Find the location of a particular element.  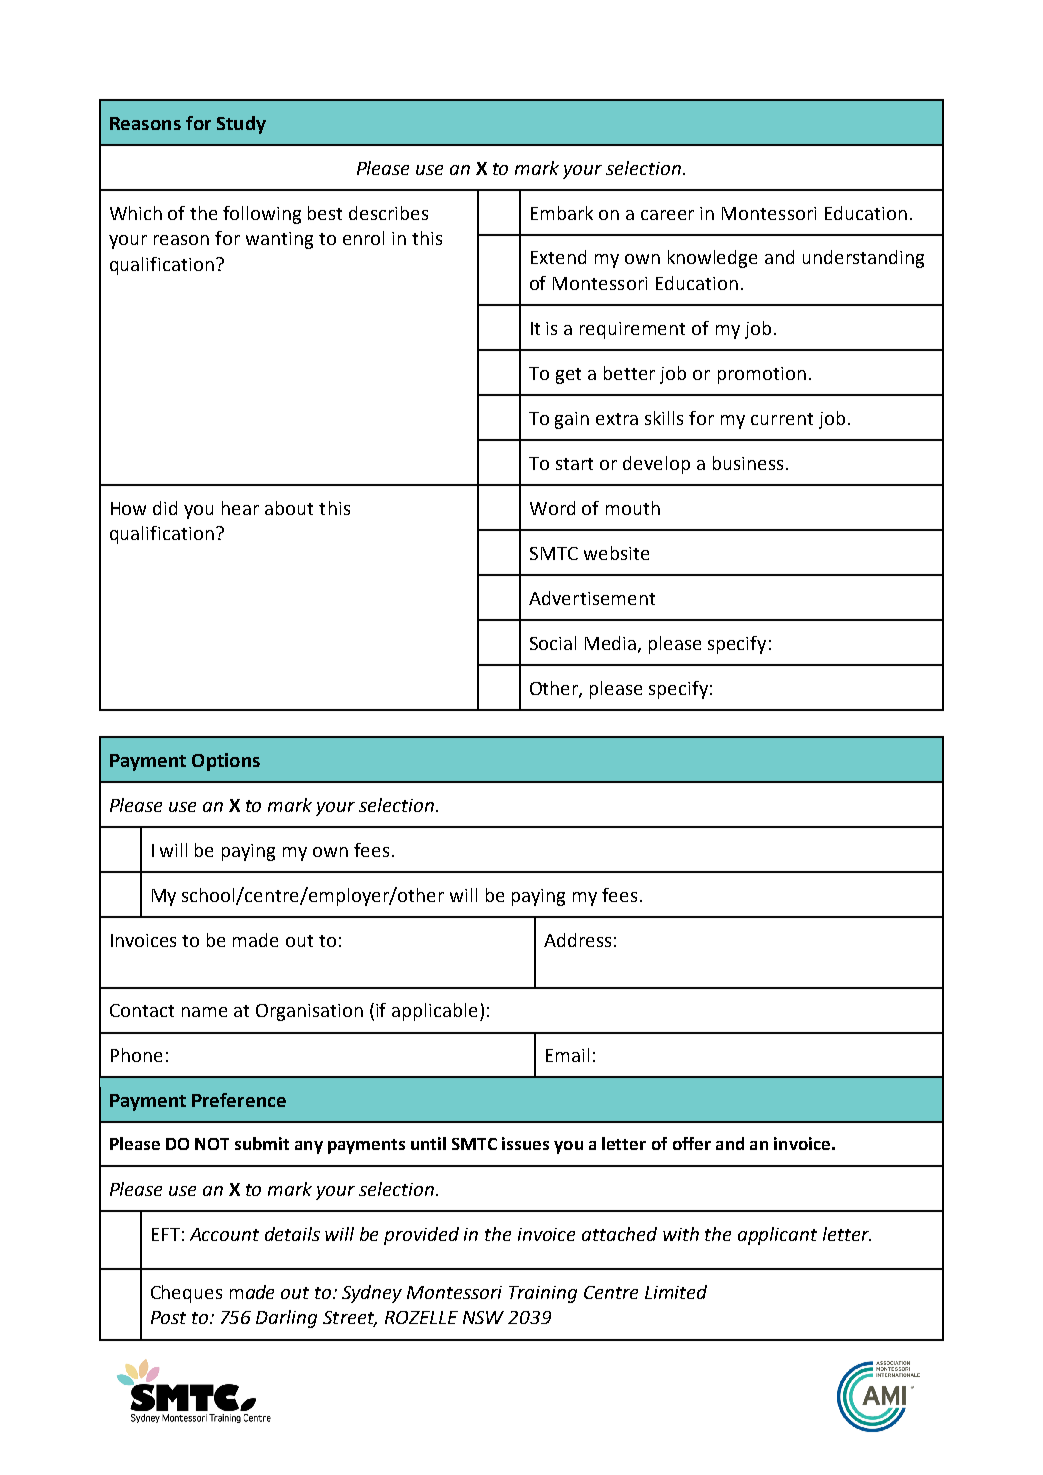

Study is located at coordinates (241, 125).
